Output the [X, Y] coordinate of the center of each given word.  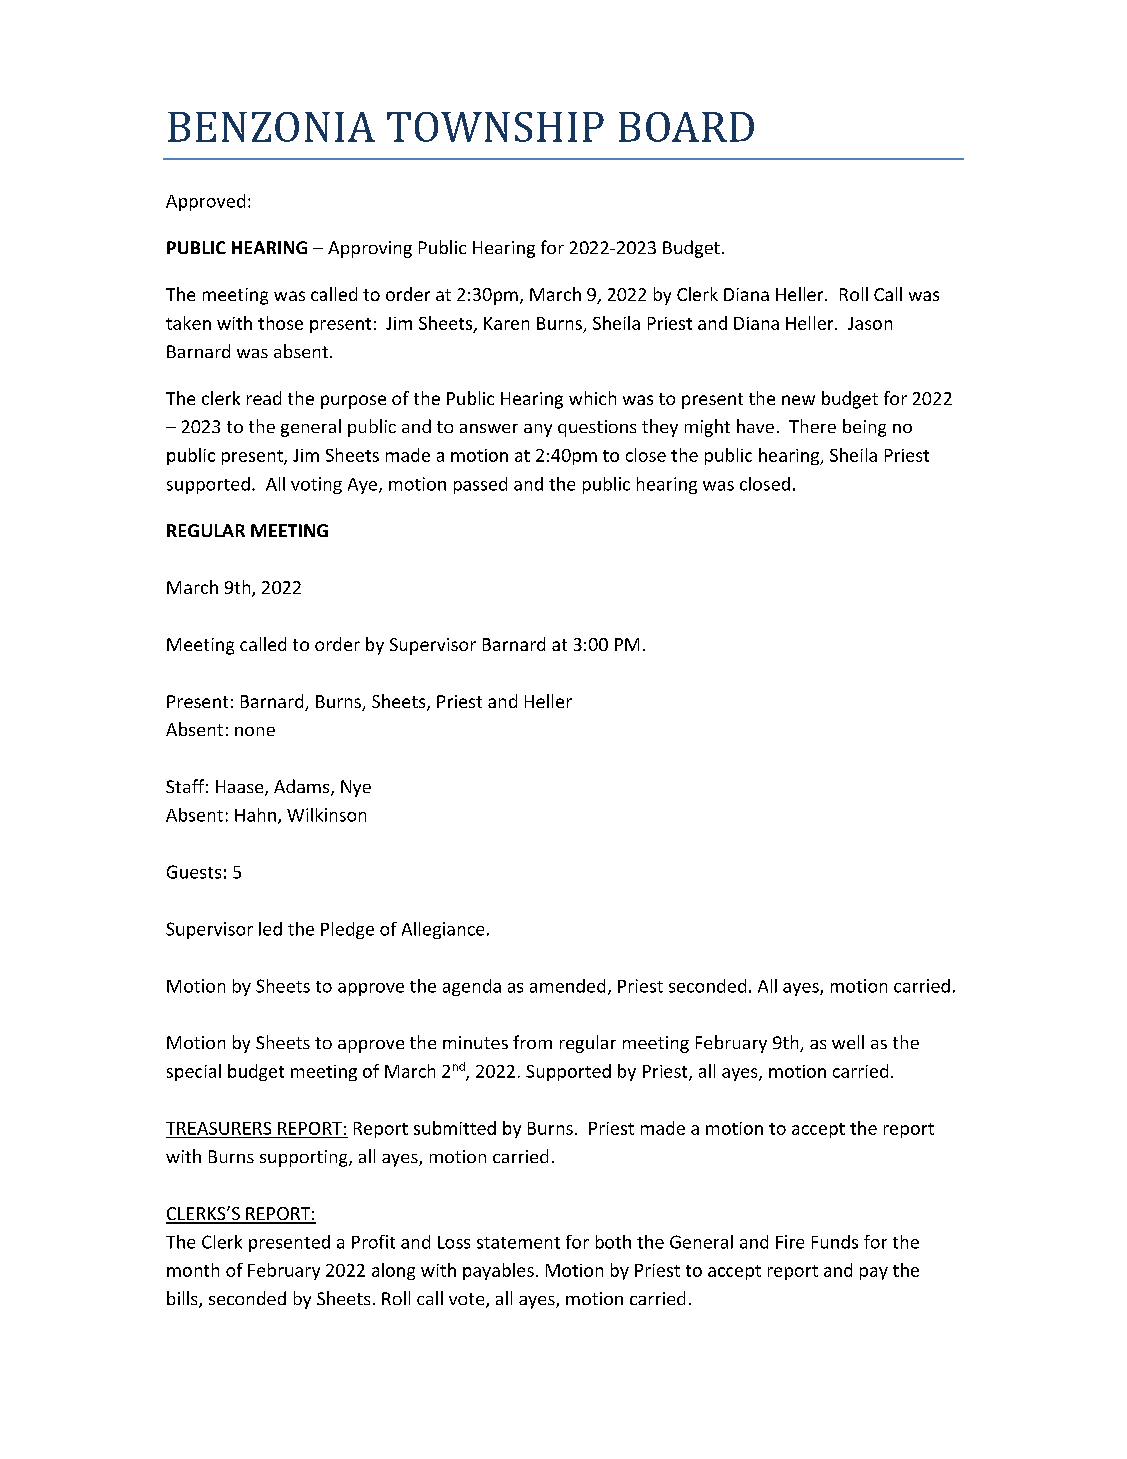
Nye [356, 788]
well [848, 1042]
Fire [790, 1242]
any [538, 430]
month [193, 1270]
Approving [370, 249]
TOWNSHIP [495, 127]
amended [567, 986]
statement [518, 1243]
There [812, 426]
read [264, 398]
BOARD [686, 127]
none [255, 731]
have [755, 426]
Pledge [347, 930]
